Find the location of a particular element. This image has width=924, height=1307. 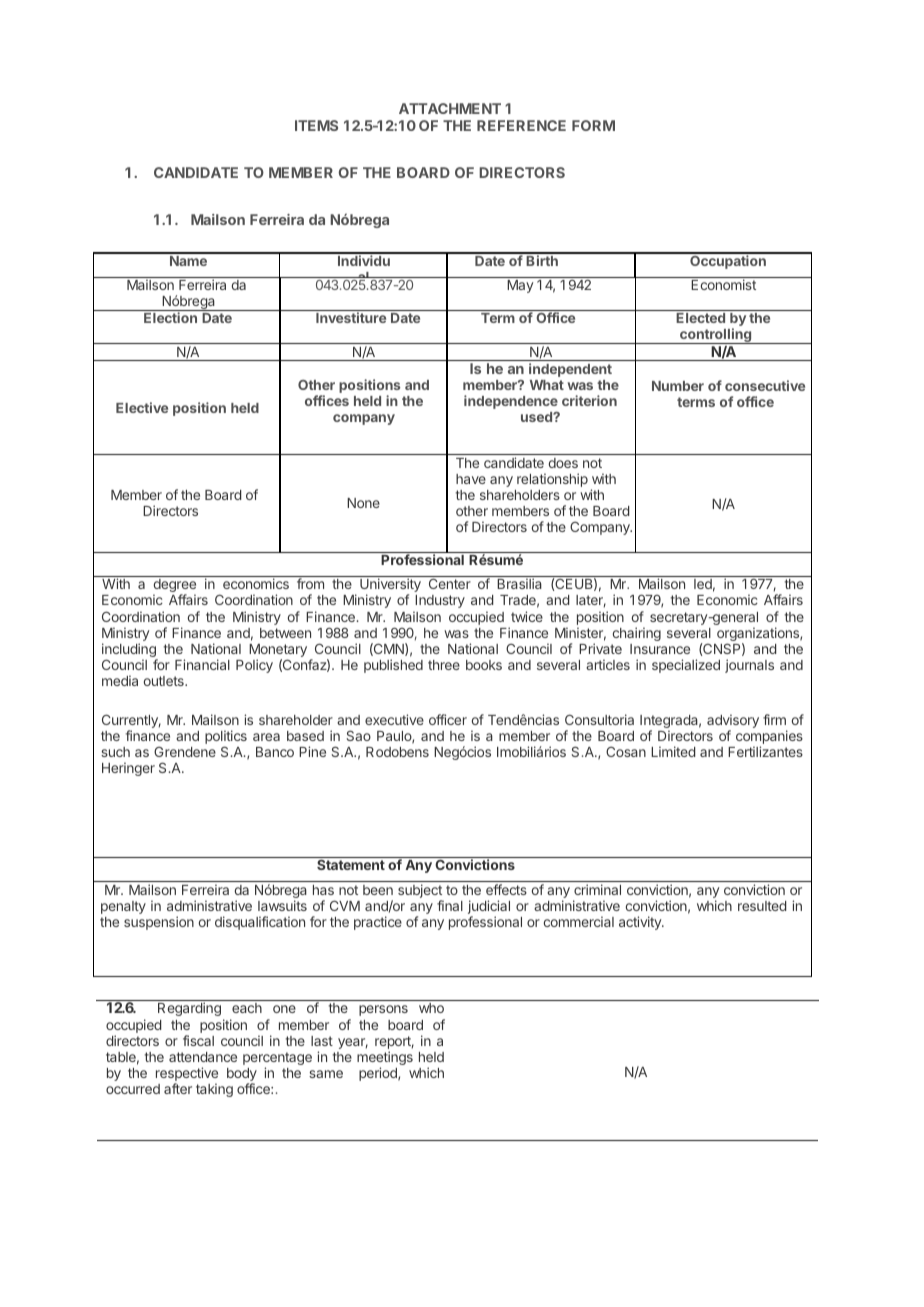

respective is located at coordinates (187, 1075).
